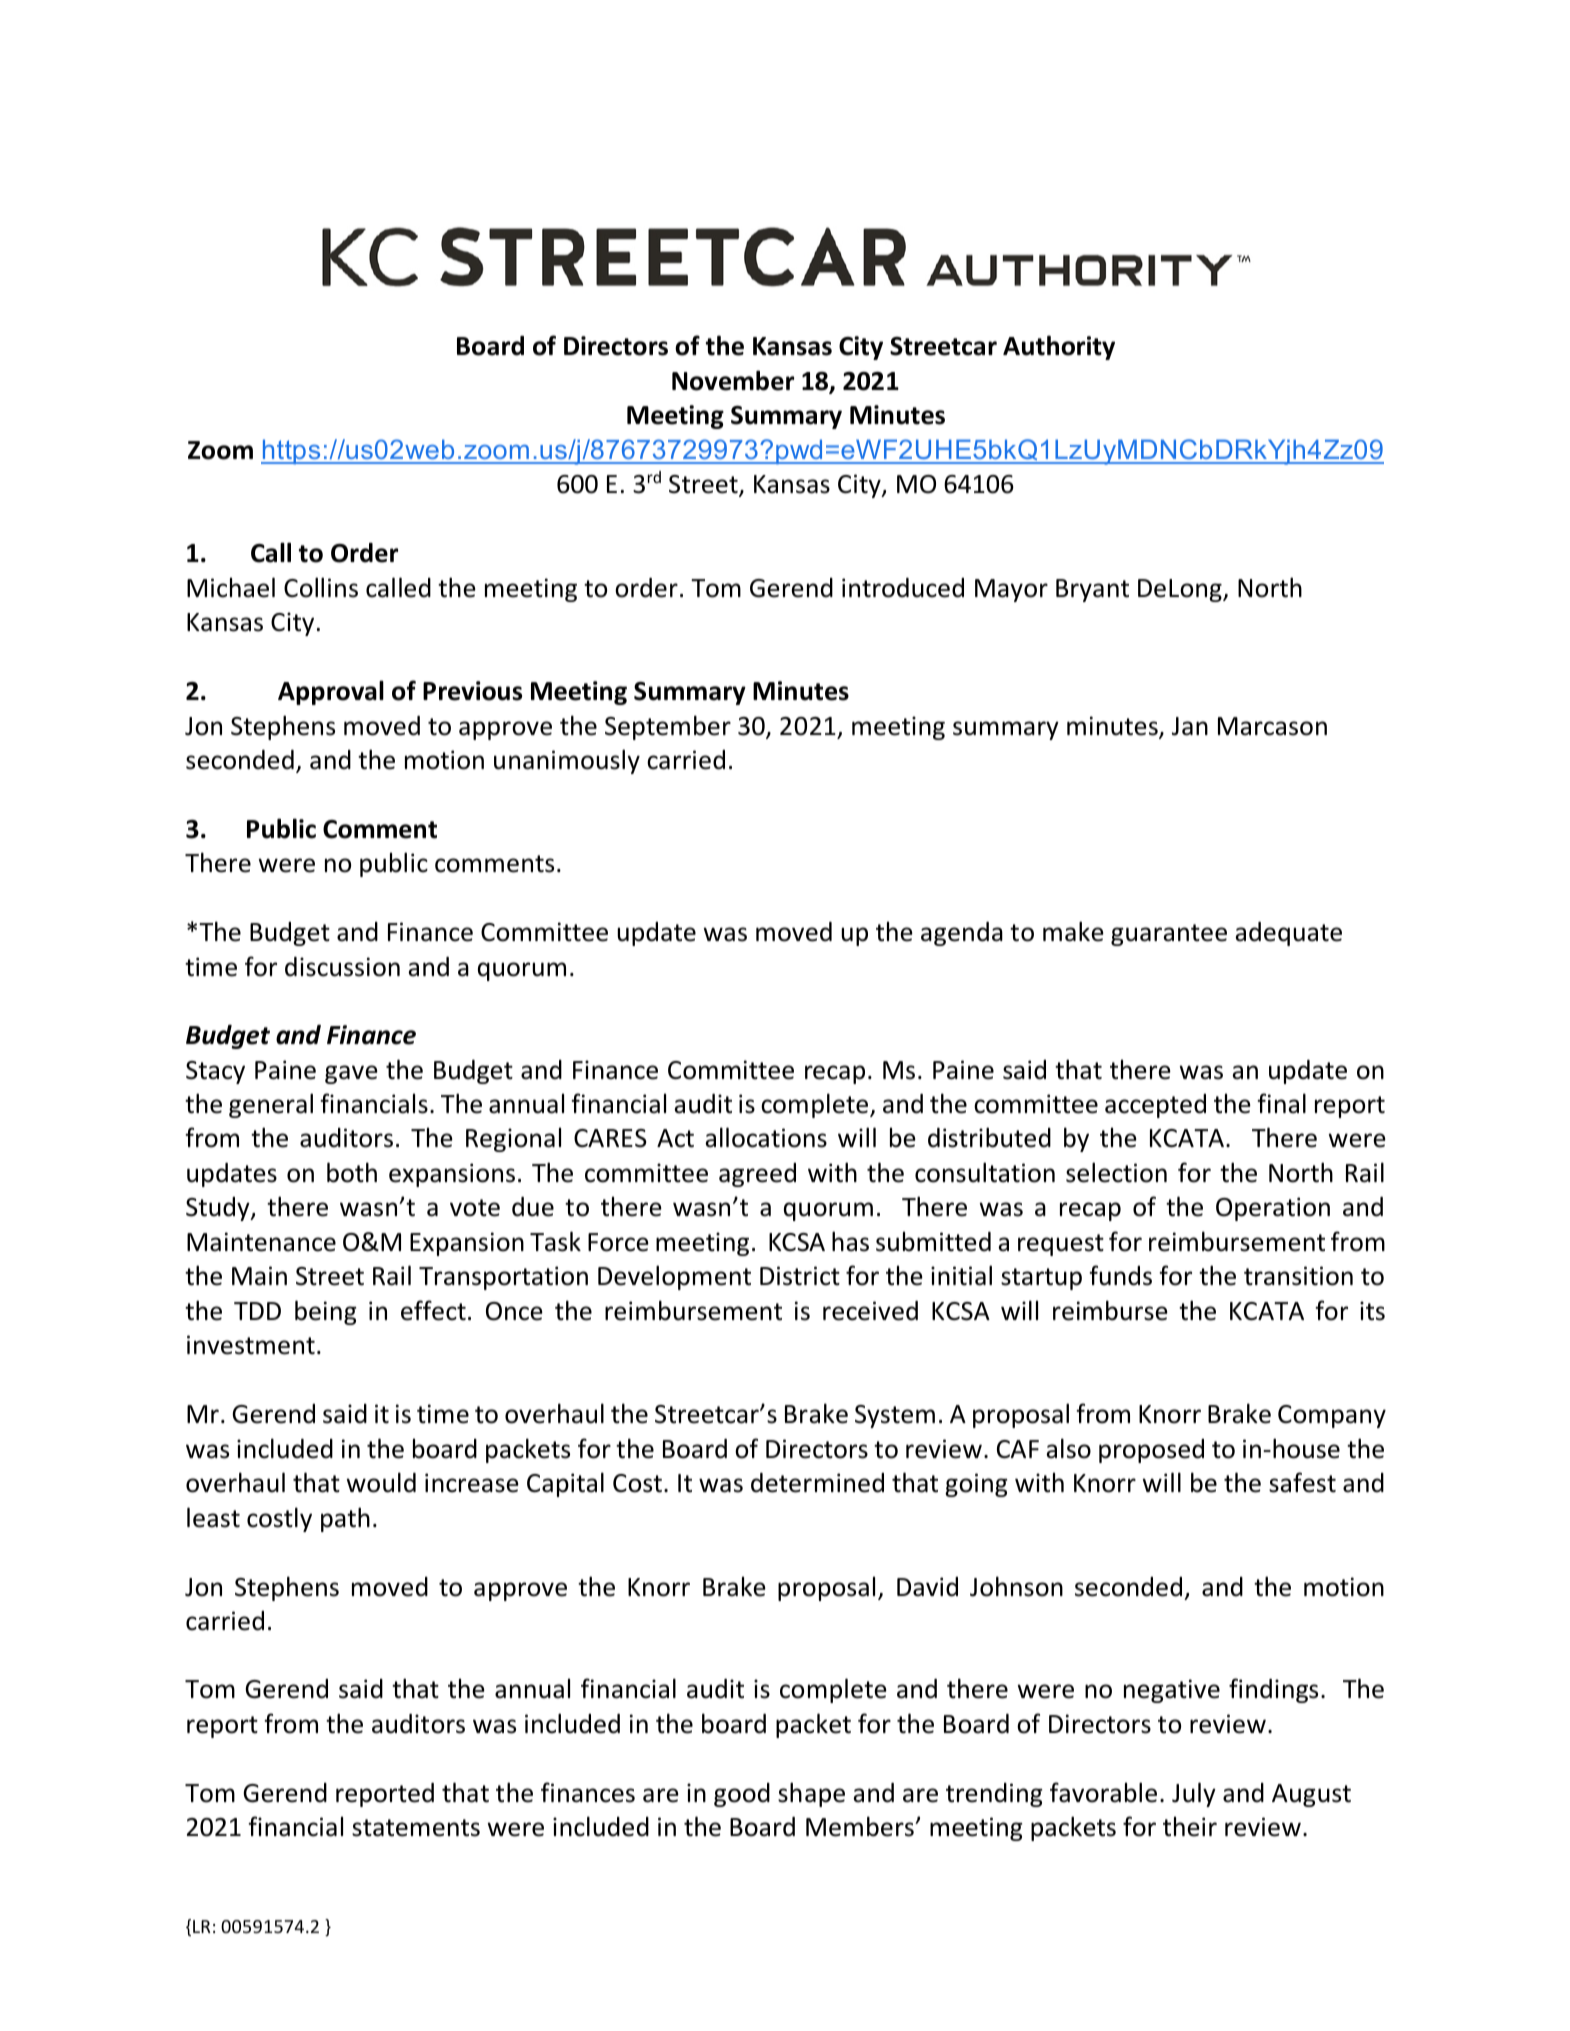 The height and width of the screenshot is (2031, 1570). Describe the element at coordinates (1281, 1103) in the screenshot. I see `final` at that location.
